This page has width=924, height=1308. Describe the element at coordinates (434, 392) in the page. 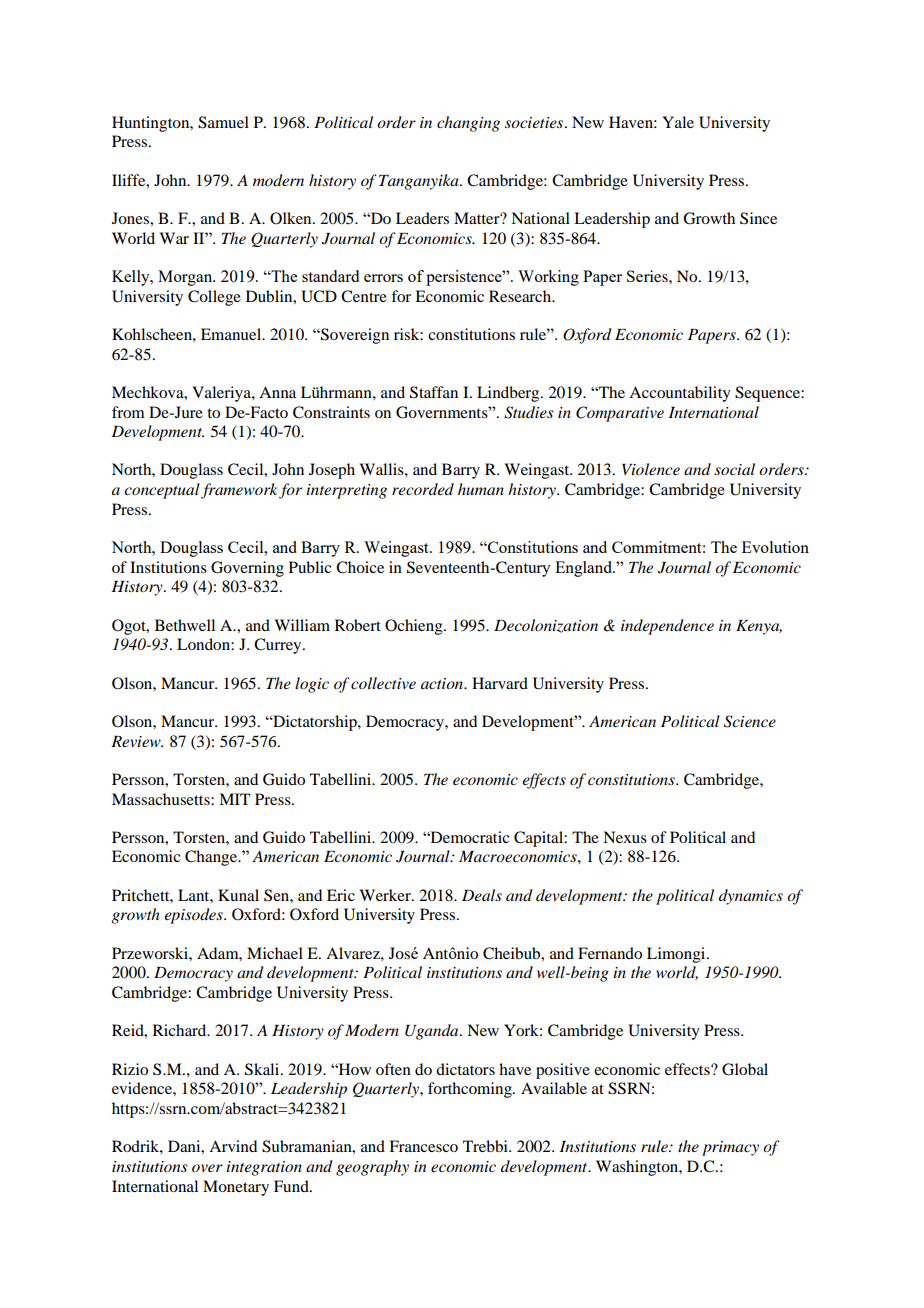

I see `Staffan` at that location.
